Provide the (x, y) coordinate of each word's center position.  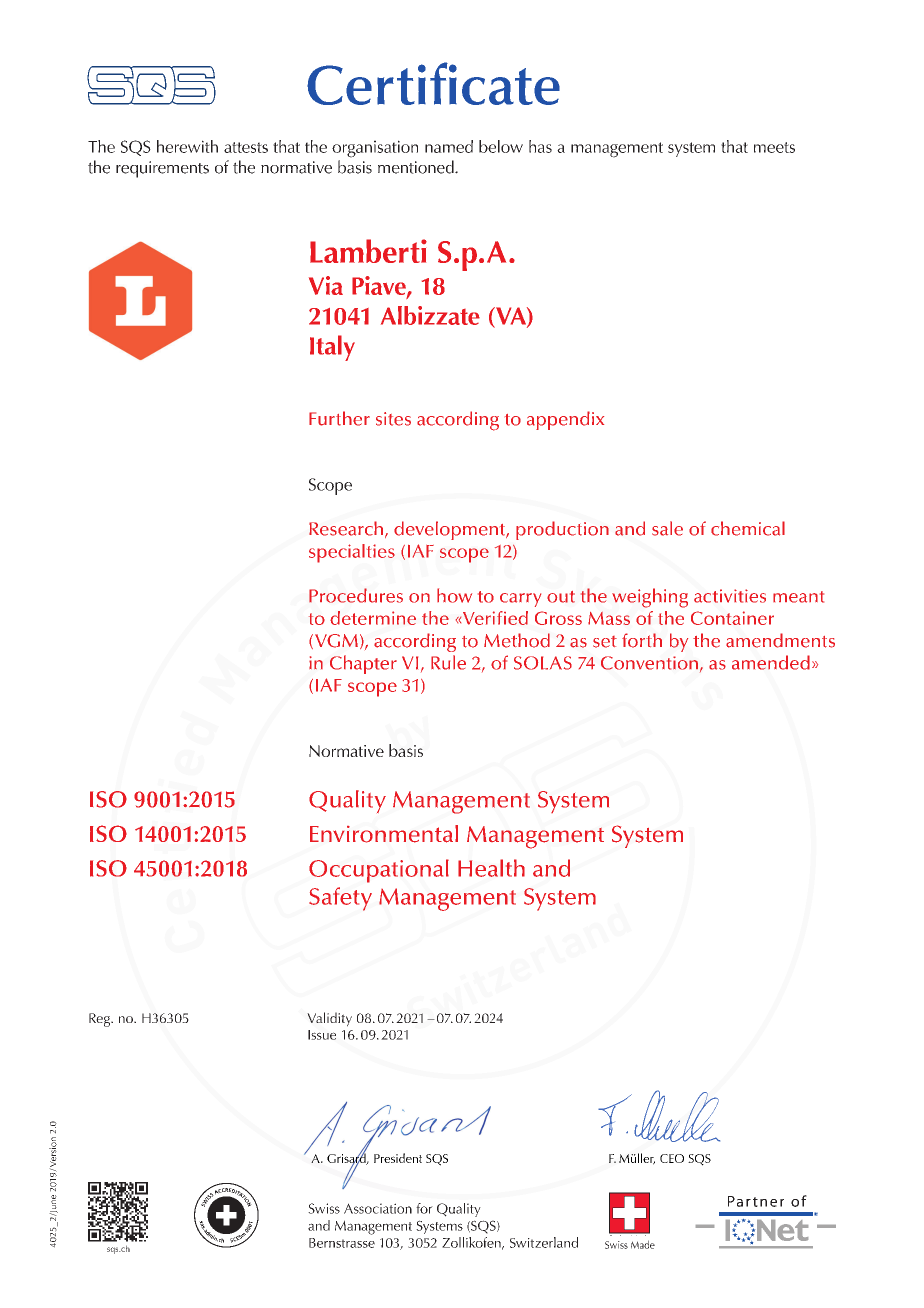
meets (774, 147)
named (449, 146)
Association (378, 1208)
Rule (448, 662)
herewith (187, 146)
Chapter (363, 664)
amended (771, 662)
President (398, 1158)
